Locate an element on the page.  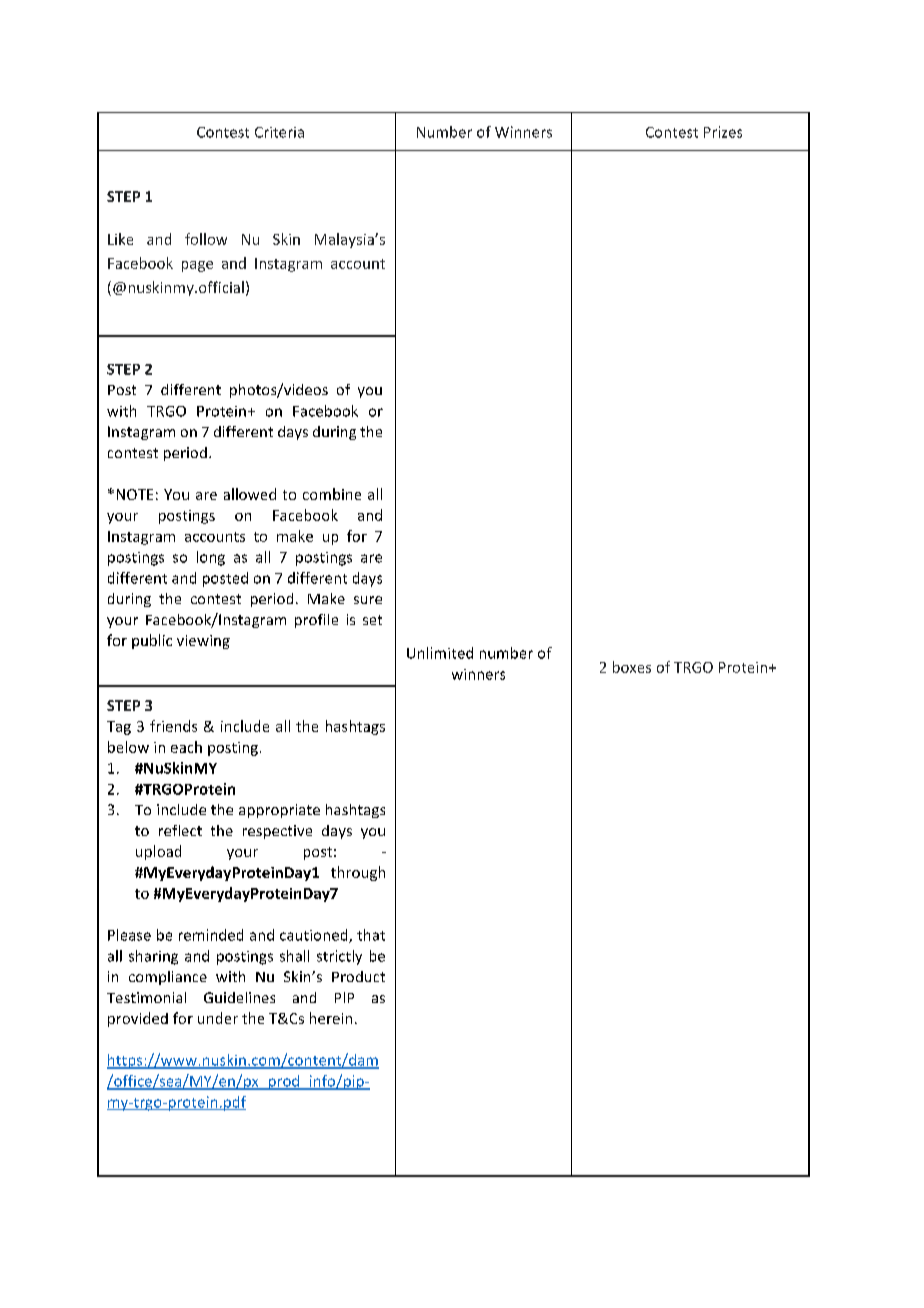
strictly is located at coordinates (339, 957).
